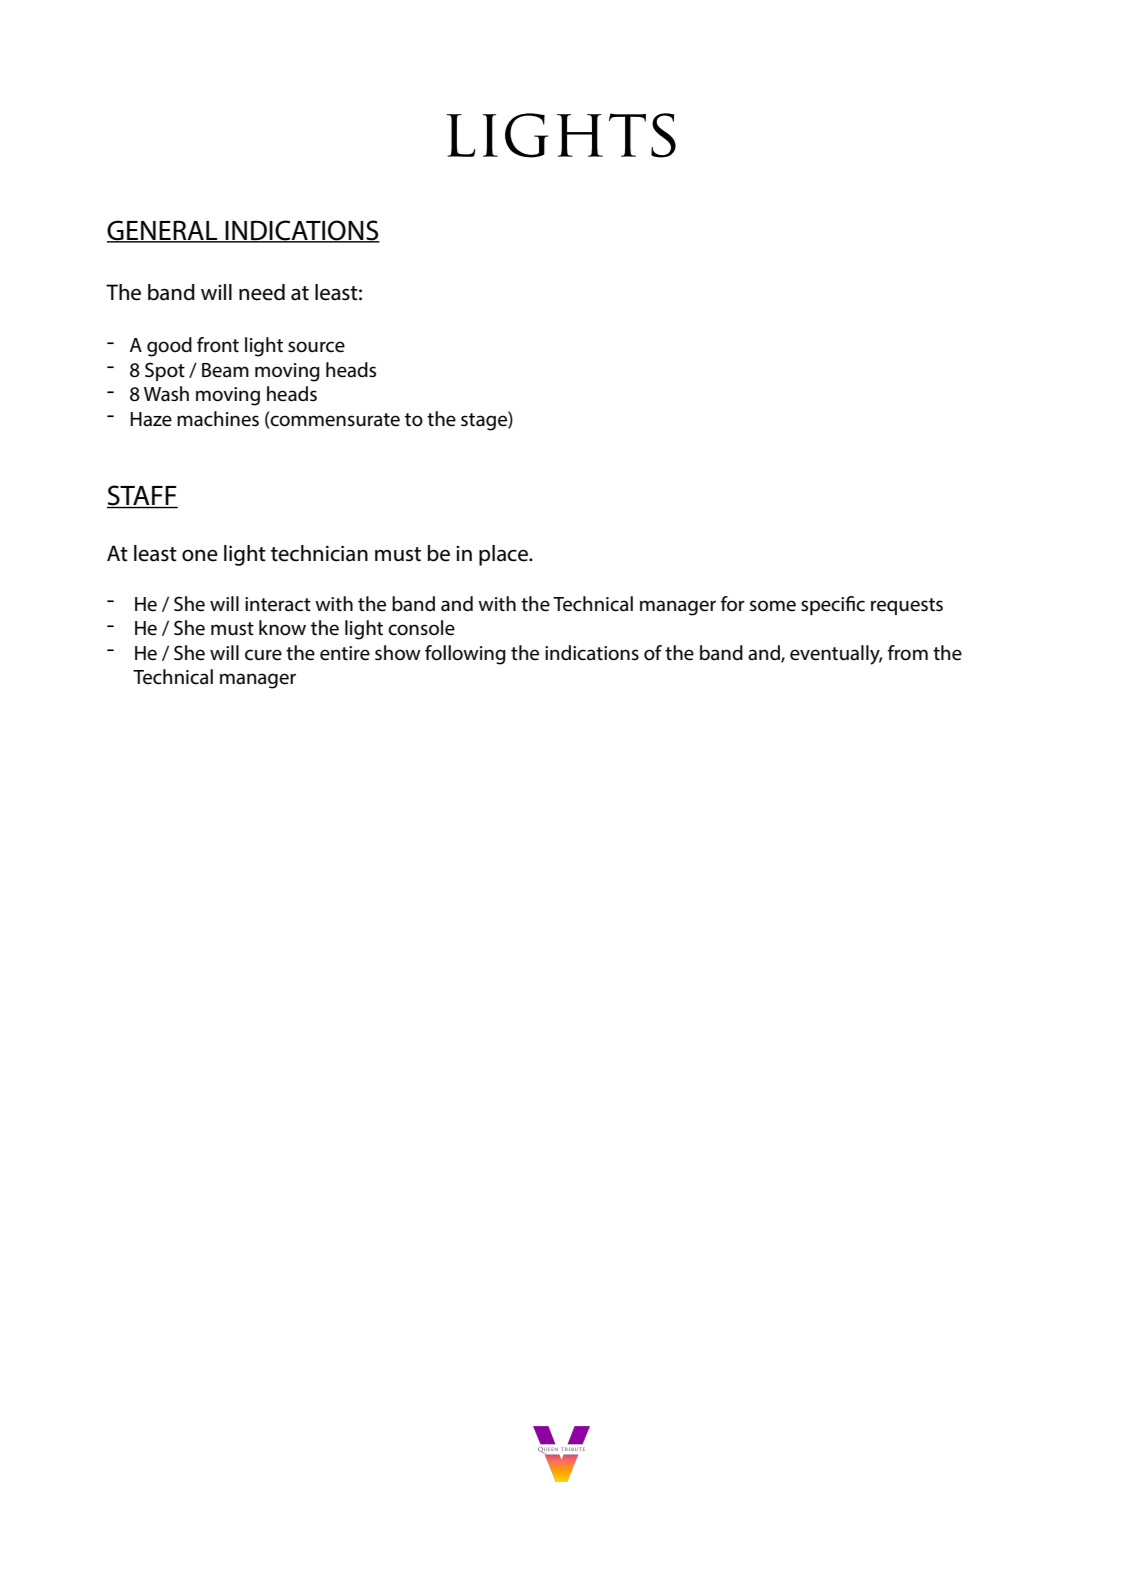 This page has width=1123, height=1588. Describe the element at coordinates (262, 292) in the page. I see `need` at that location.
